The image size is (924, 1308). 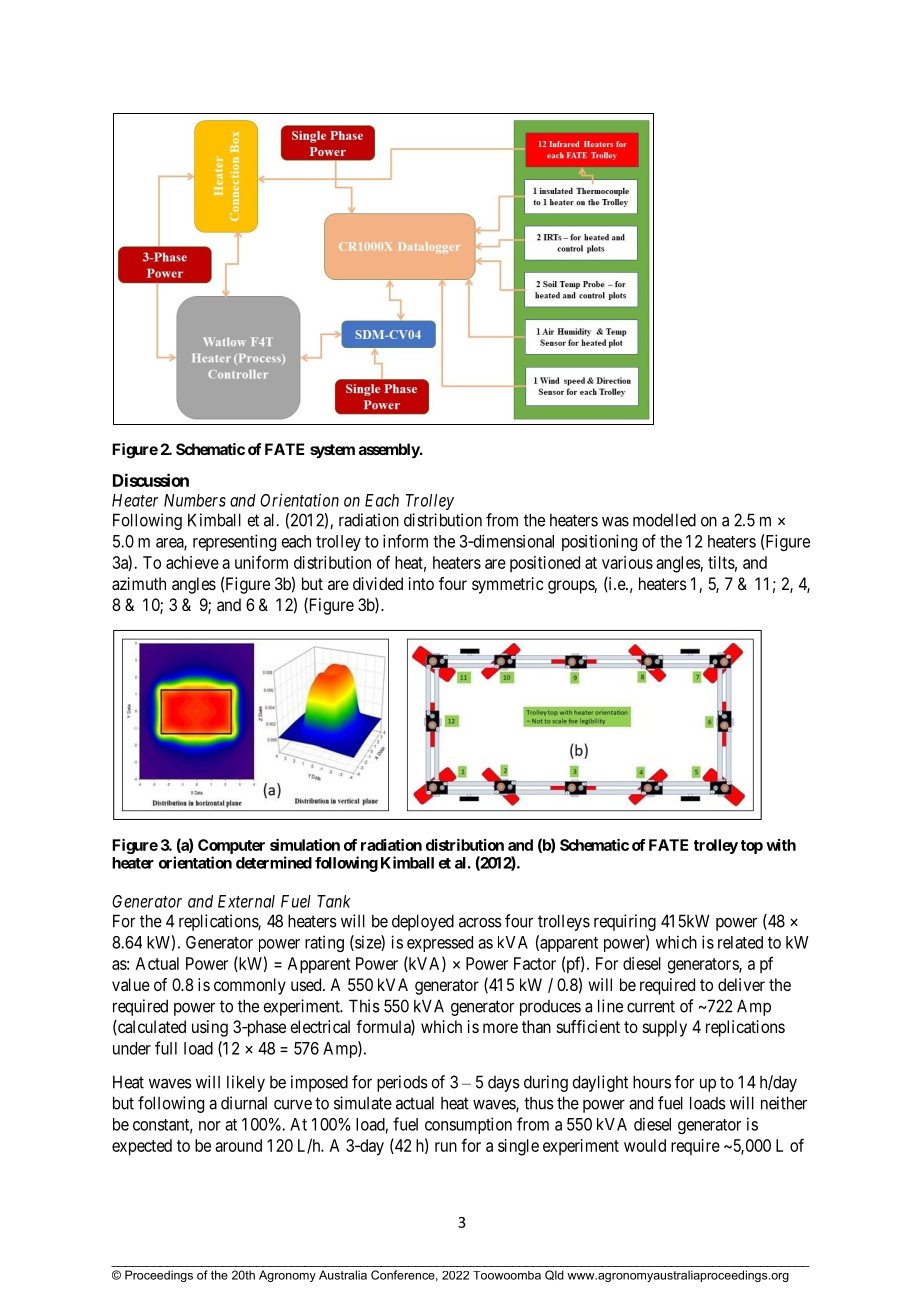 I want to click on modelled, so click(x=664, y=520).
